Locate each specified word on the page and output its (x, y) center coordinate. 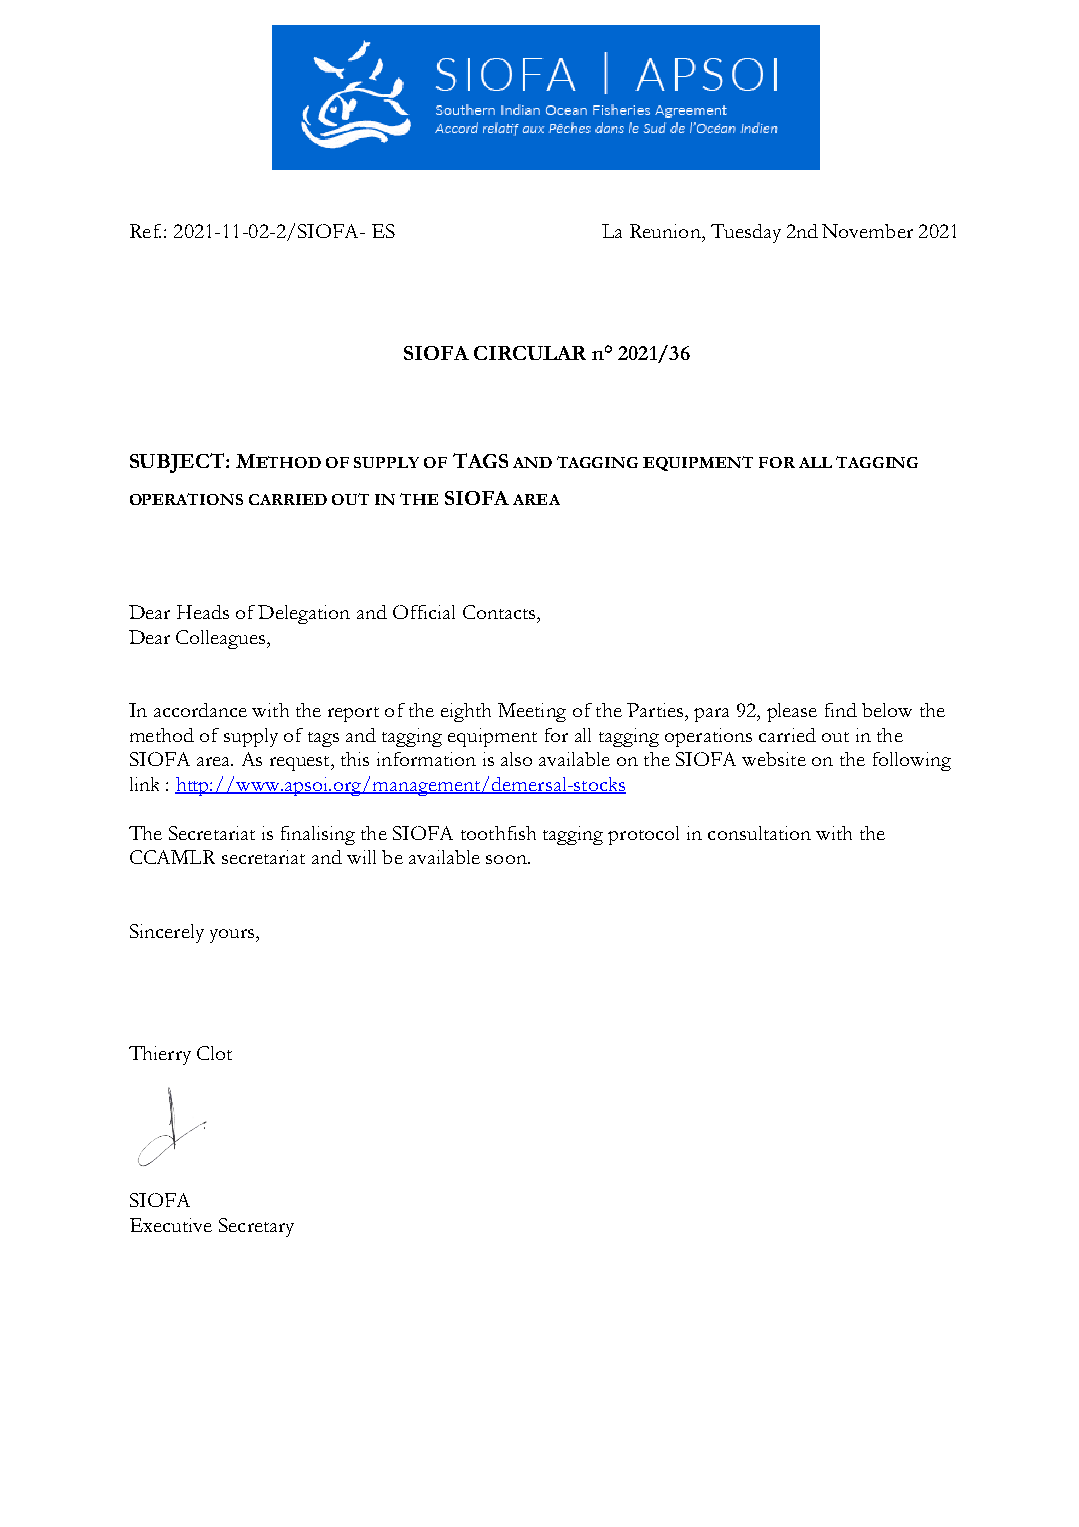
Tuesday (746, 233)
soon (507, 859)
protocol (643, 835)
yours (233, 936)
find (841, 710)
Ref (145, 231)
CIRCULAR (530, 353)
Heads (203, 612)
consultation (759, 833)
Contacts (500, 612)
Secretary (256, 1227)
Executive (171, 1225)
